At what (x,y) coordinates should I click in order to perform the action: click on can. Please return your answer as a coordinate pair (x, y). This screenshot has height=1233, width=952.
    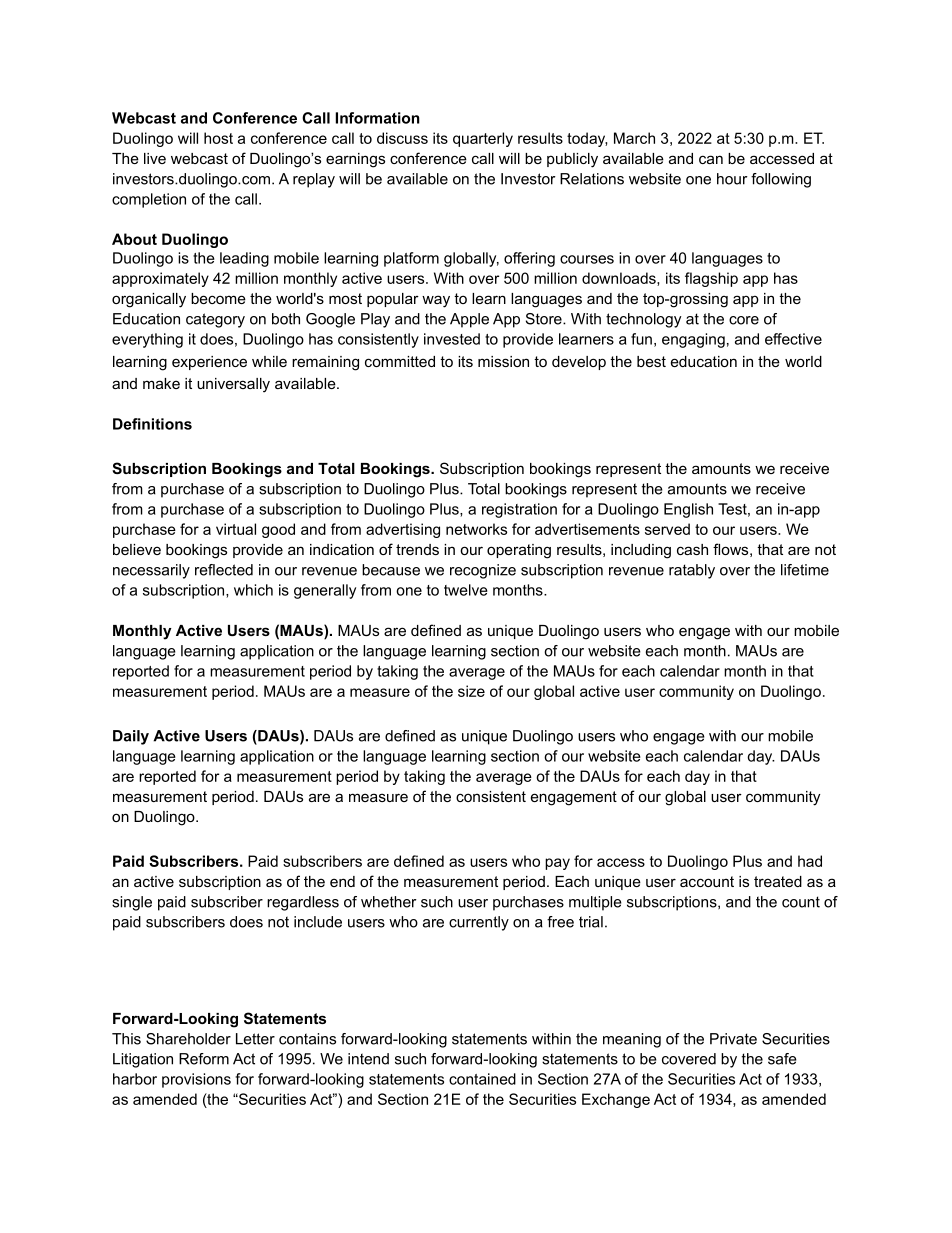
    Looking at the image, I should click on (711, 159).
